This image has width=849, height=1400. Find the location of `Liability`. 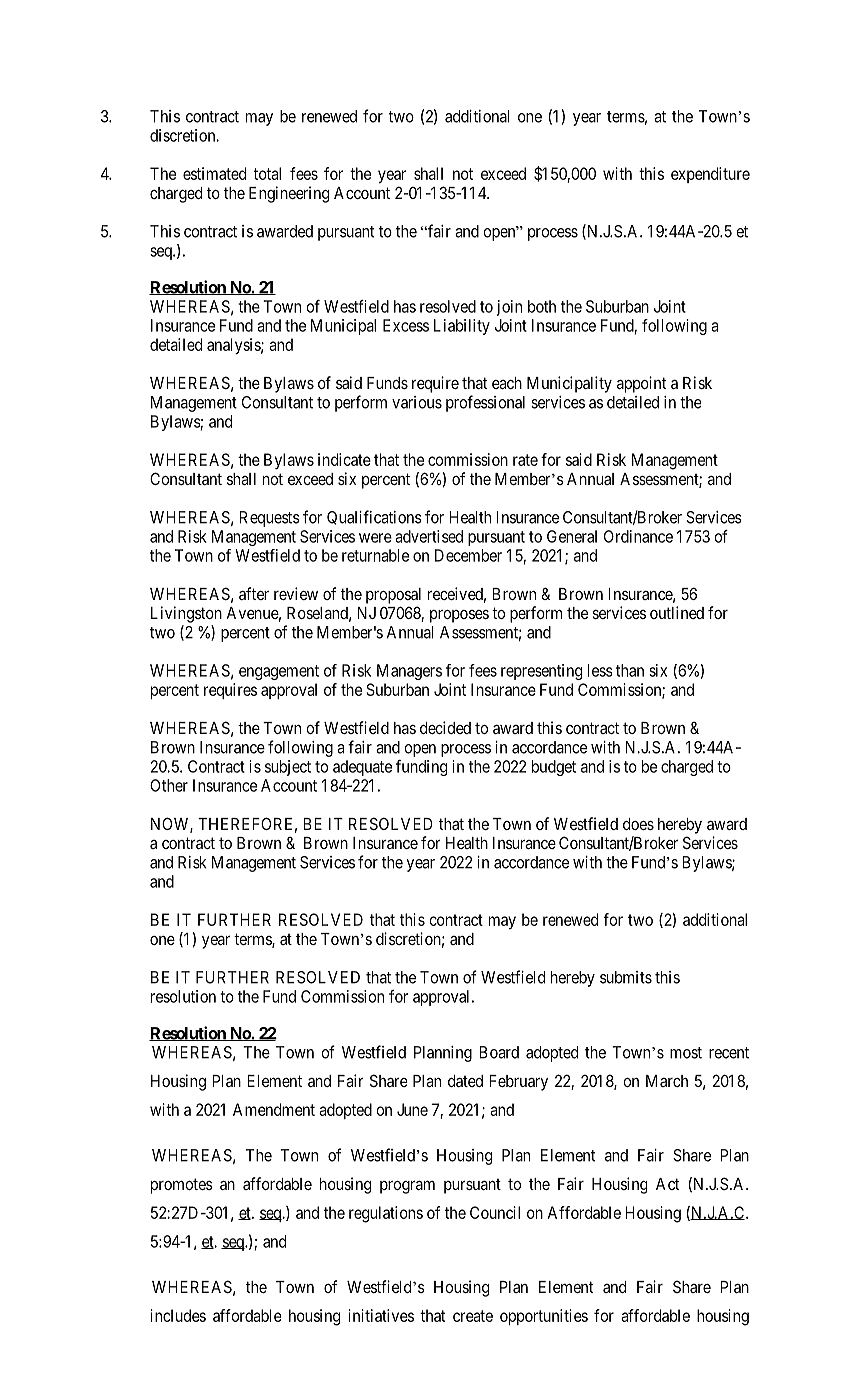

Liability is located at coordinates (462, 327).
